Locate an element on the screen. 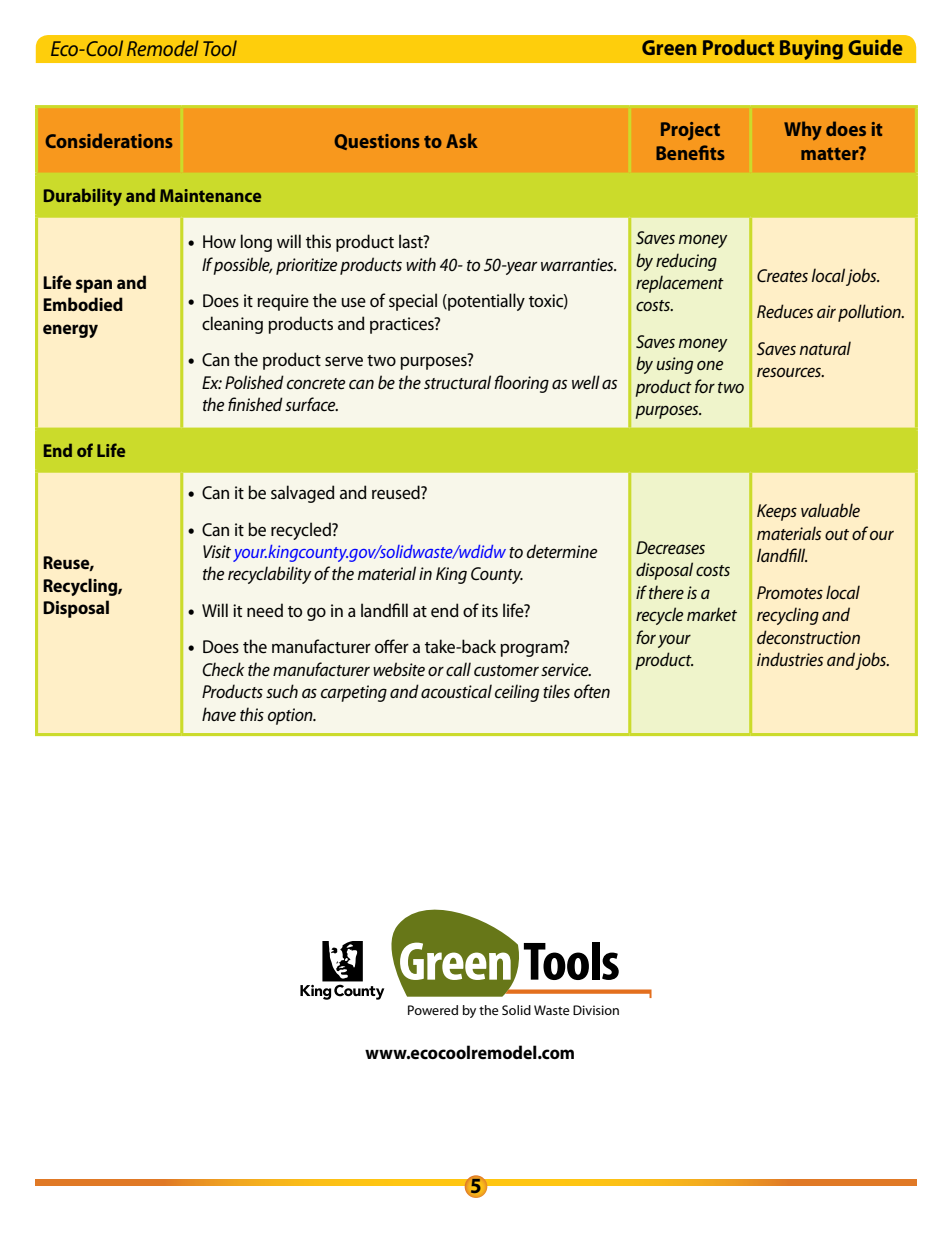 The width and height of the screenshot is (952, 1233). Tool is located at coordinates (220, 48).
